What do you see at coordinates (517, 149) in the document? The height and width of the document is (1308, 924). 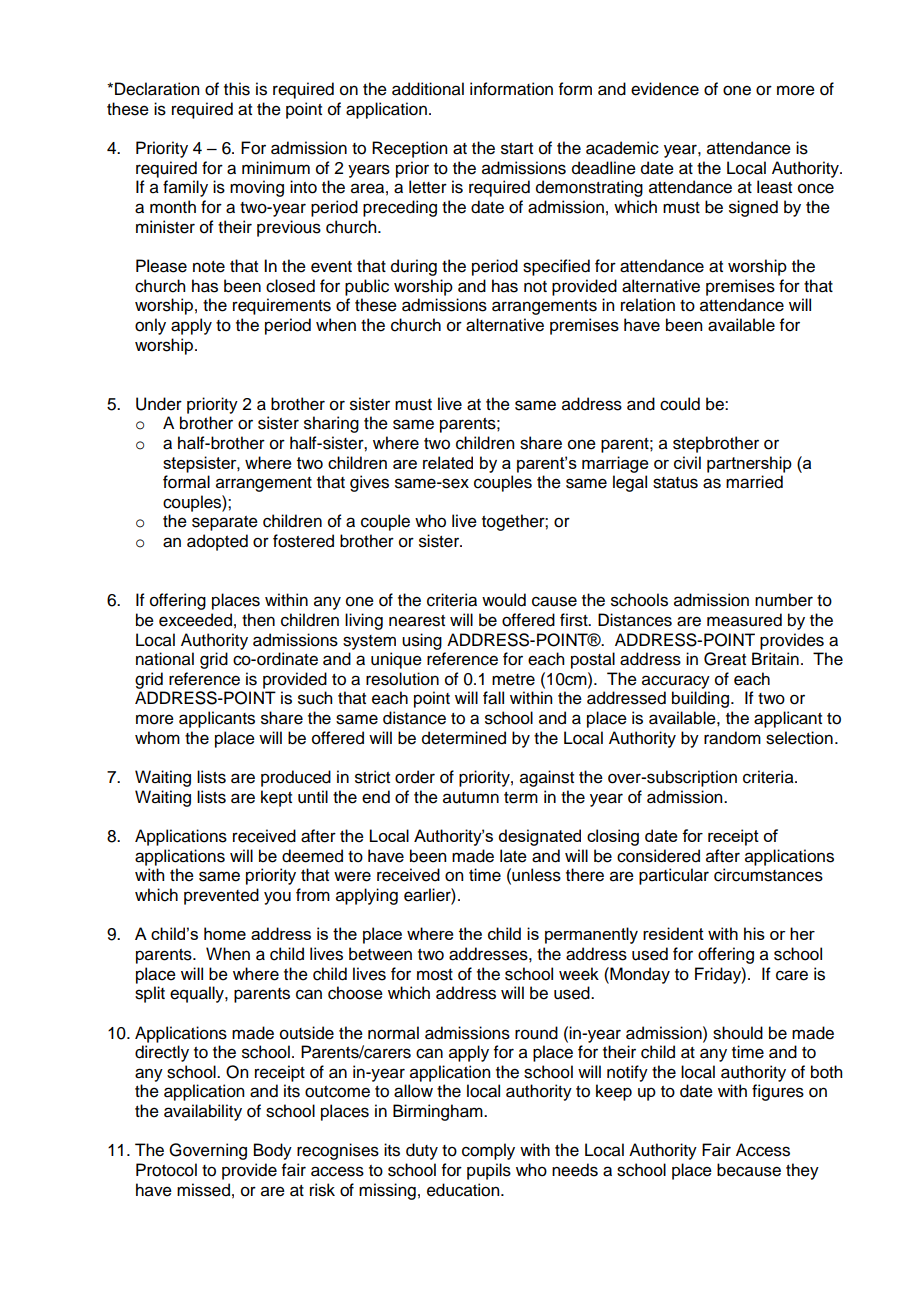 I see `start` at bounding box center [517, 149].
